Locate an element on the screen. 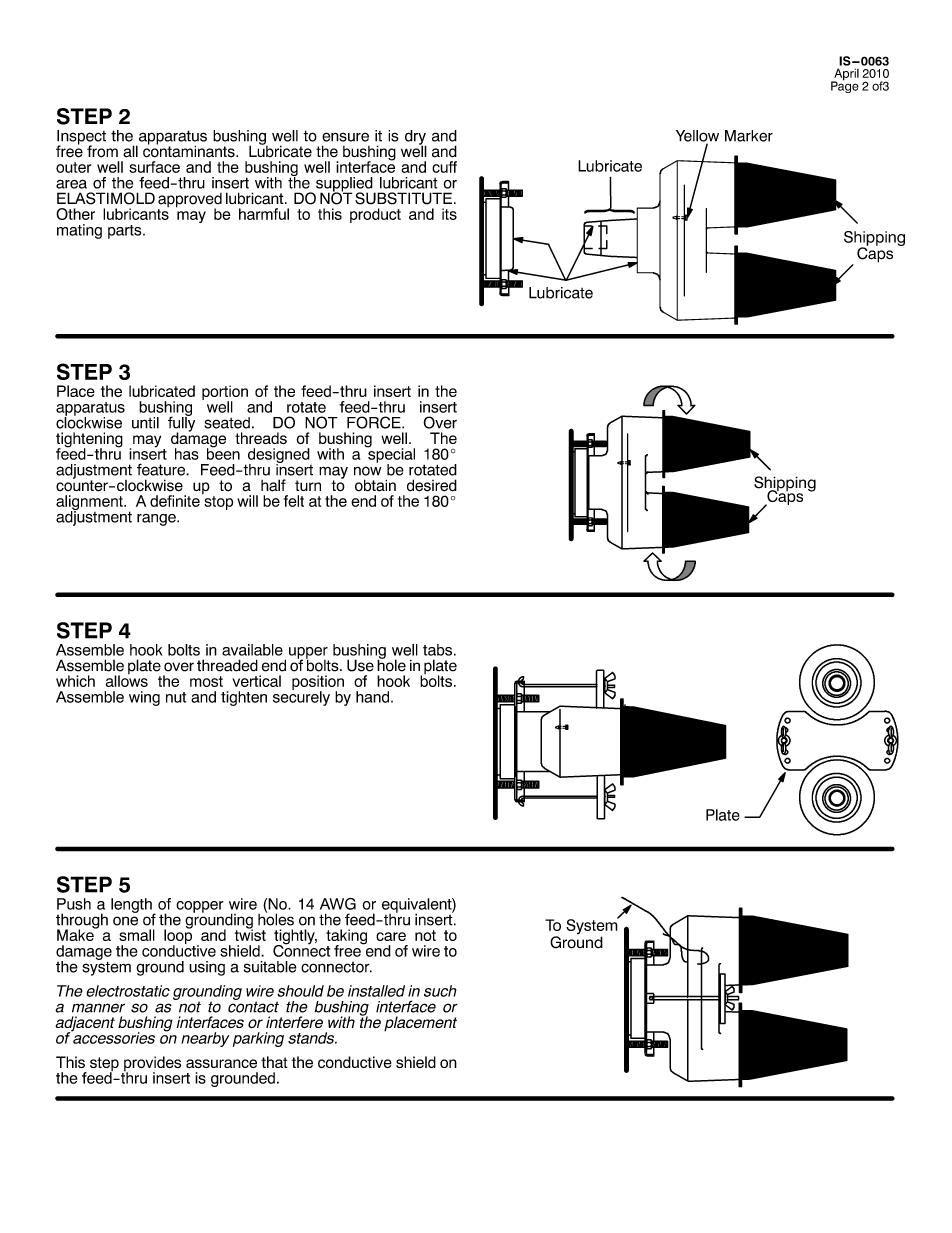  contaminants is located at coordinates (190, 150).
